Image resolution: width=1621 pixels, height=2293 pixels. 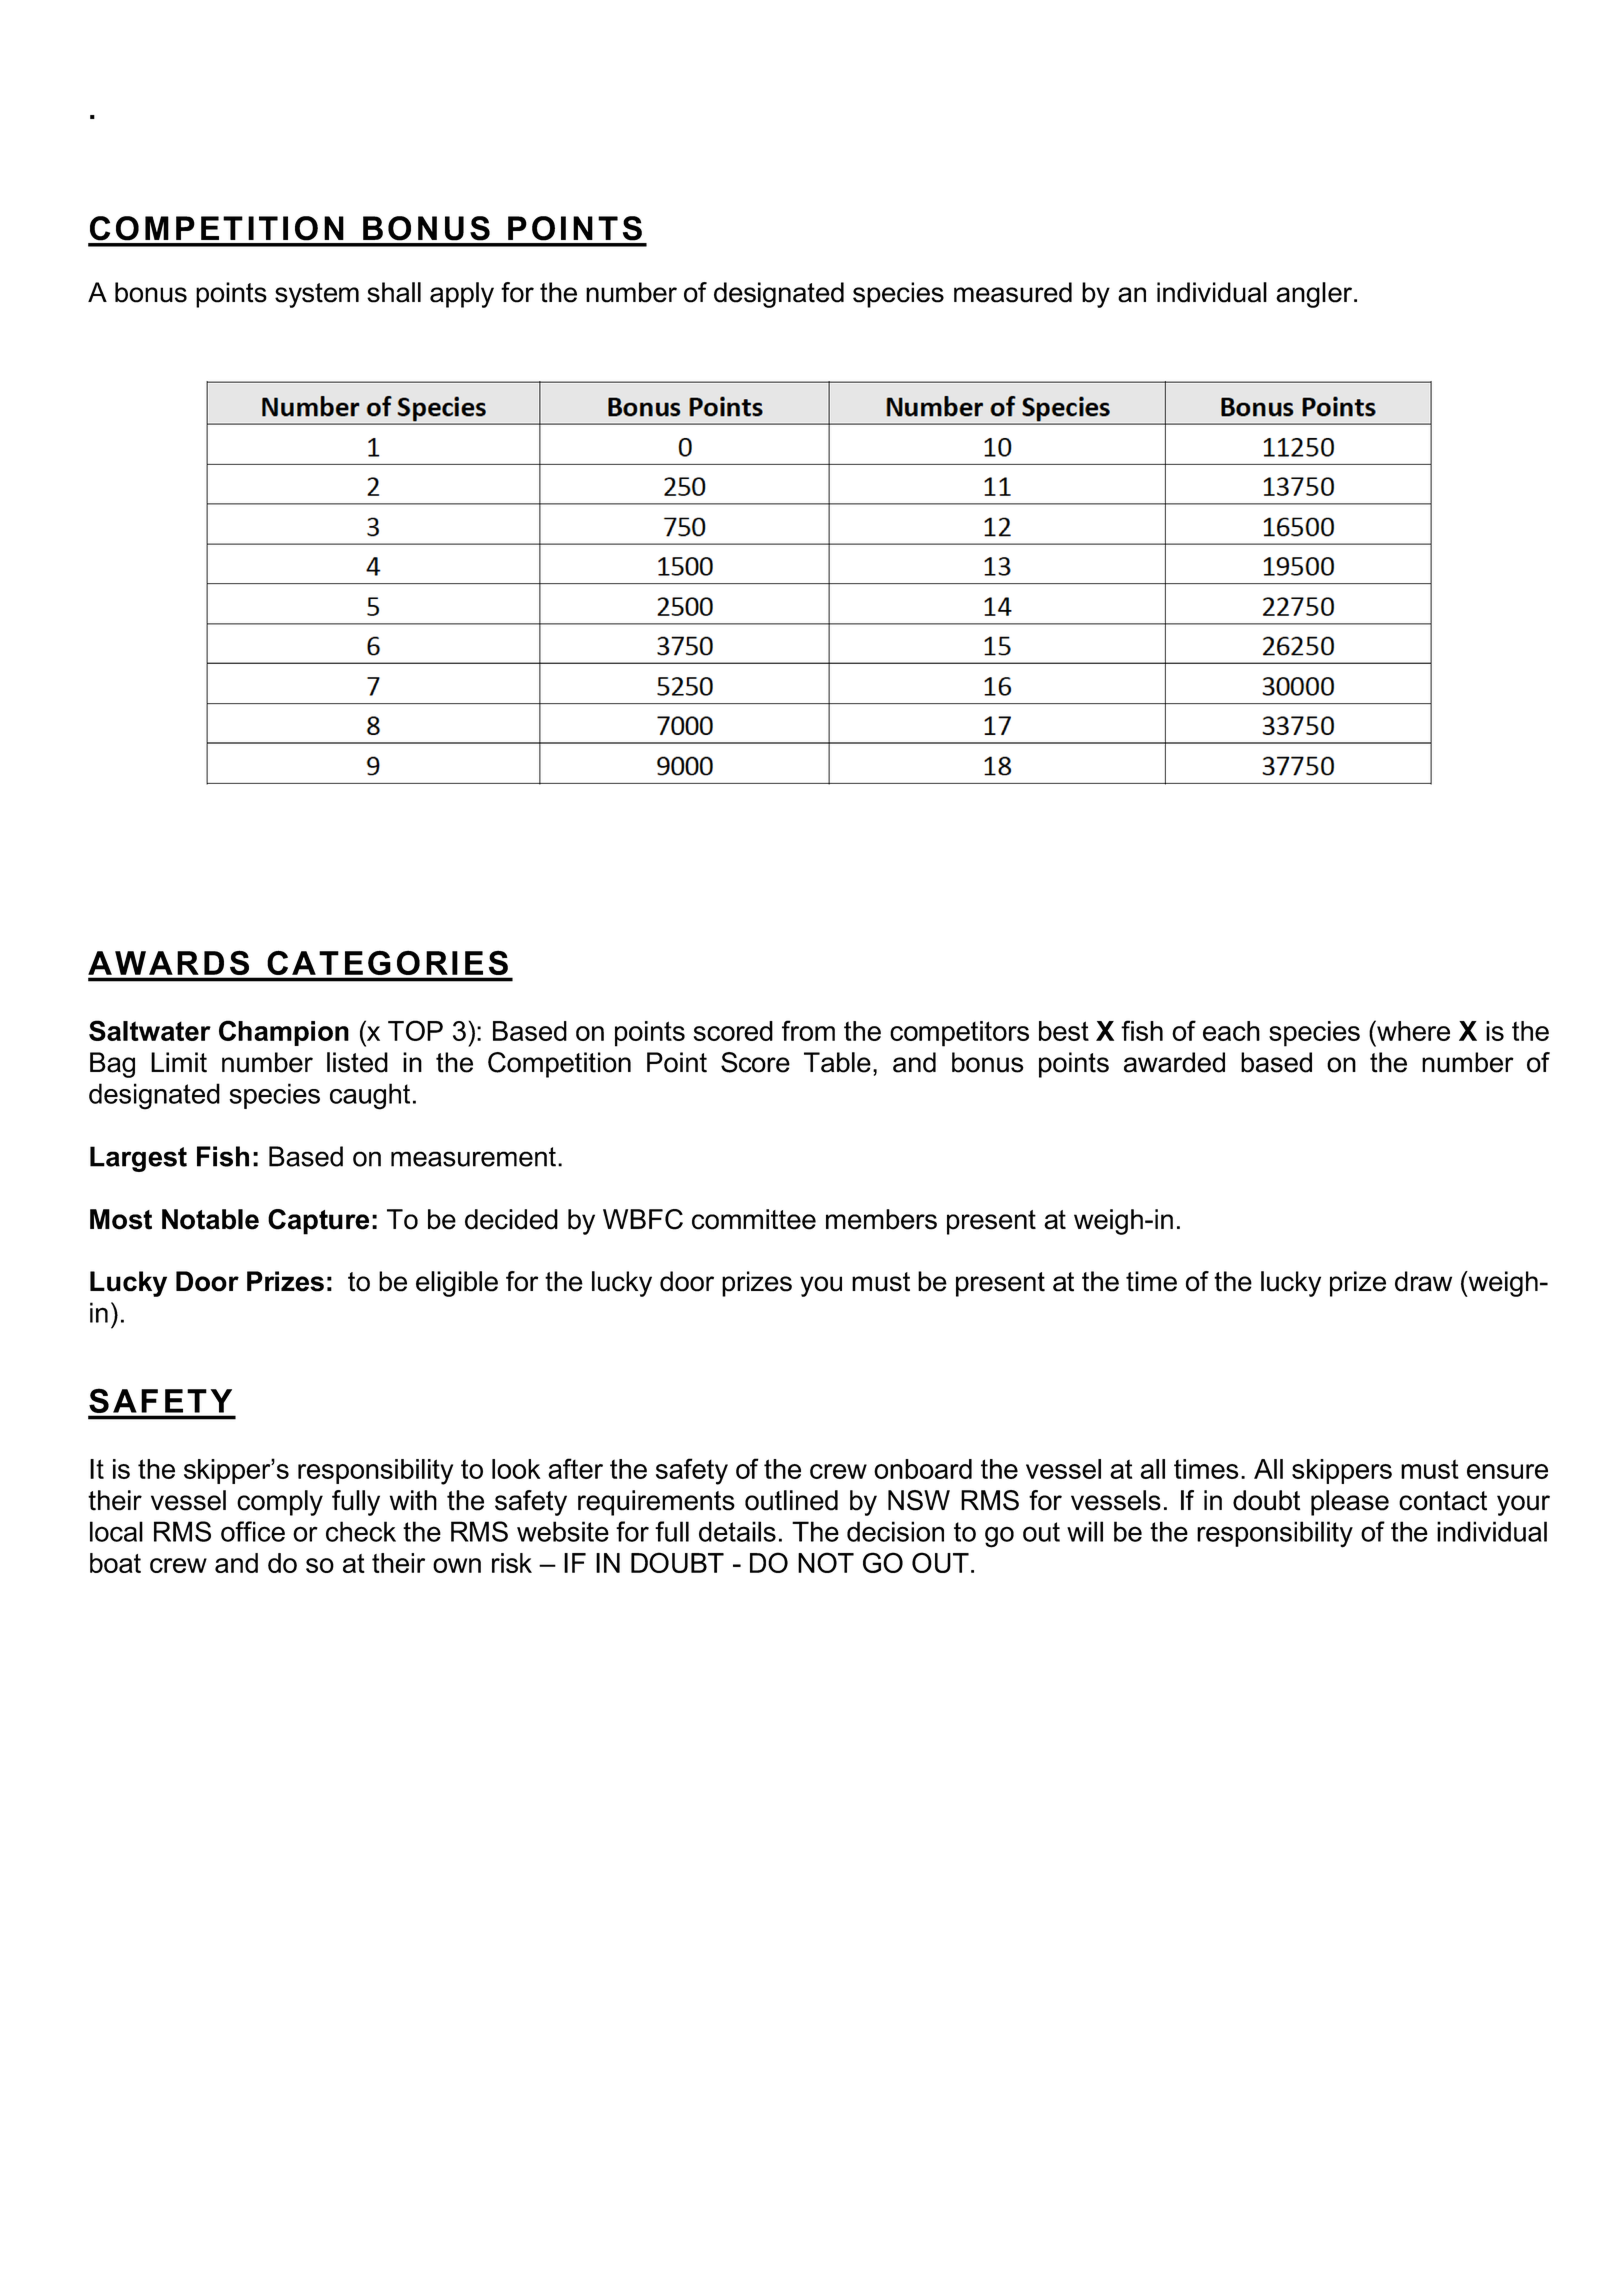 I want to click on apply, so click(x=462, y=295).
